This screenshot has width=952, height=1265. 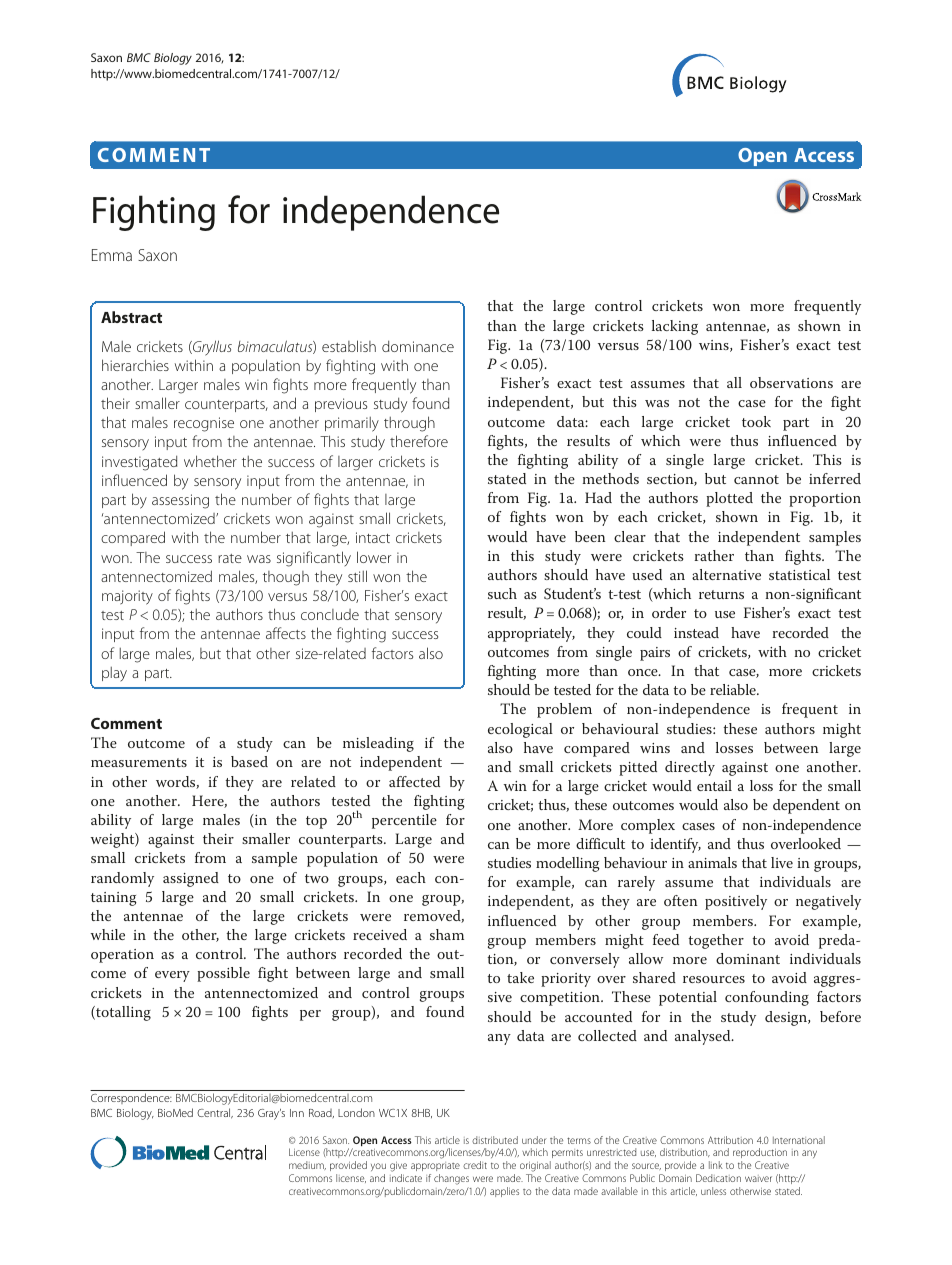 What do you see at coordinates (447, 934) in the screenshot?
I see `sham` at bounding box center [447, 934].
